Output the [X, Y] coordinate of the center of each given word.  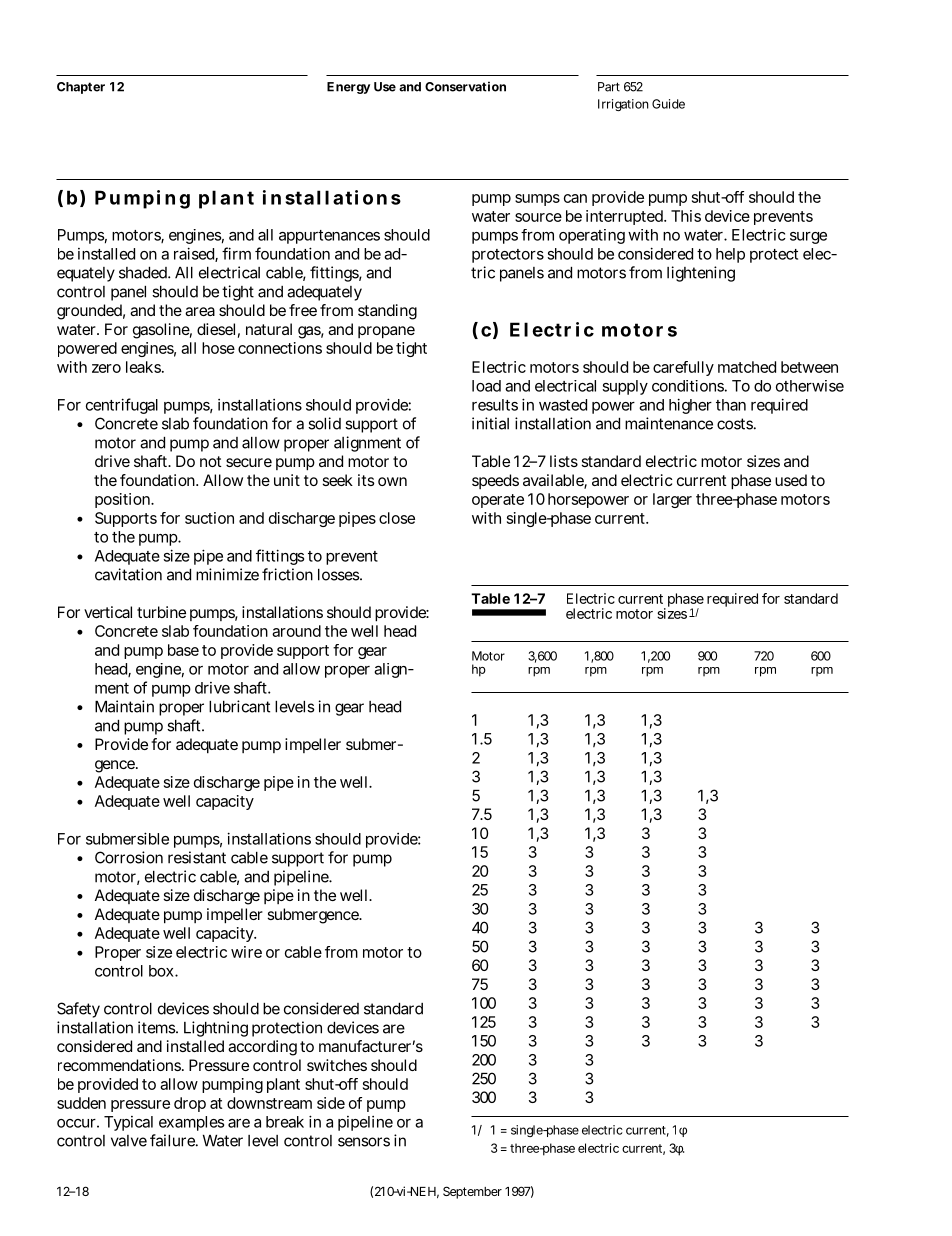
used [791, 480]
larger [672, 500]
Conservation [465, 86]
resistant [197, 857]
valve [129, 1141]
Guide [668, 104]
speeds [495, 481]
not [211, 461]
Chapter [81, 88]
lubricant [239, 706]
